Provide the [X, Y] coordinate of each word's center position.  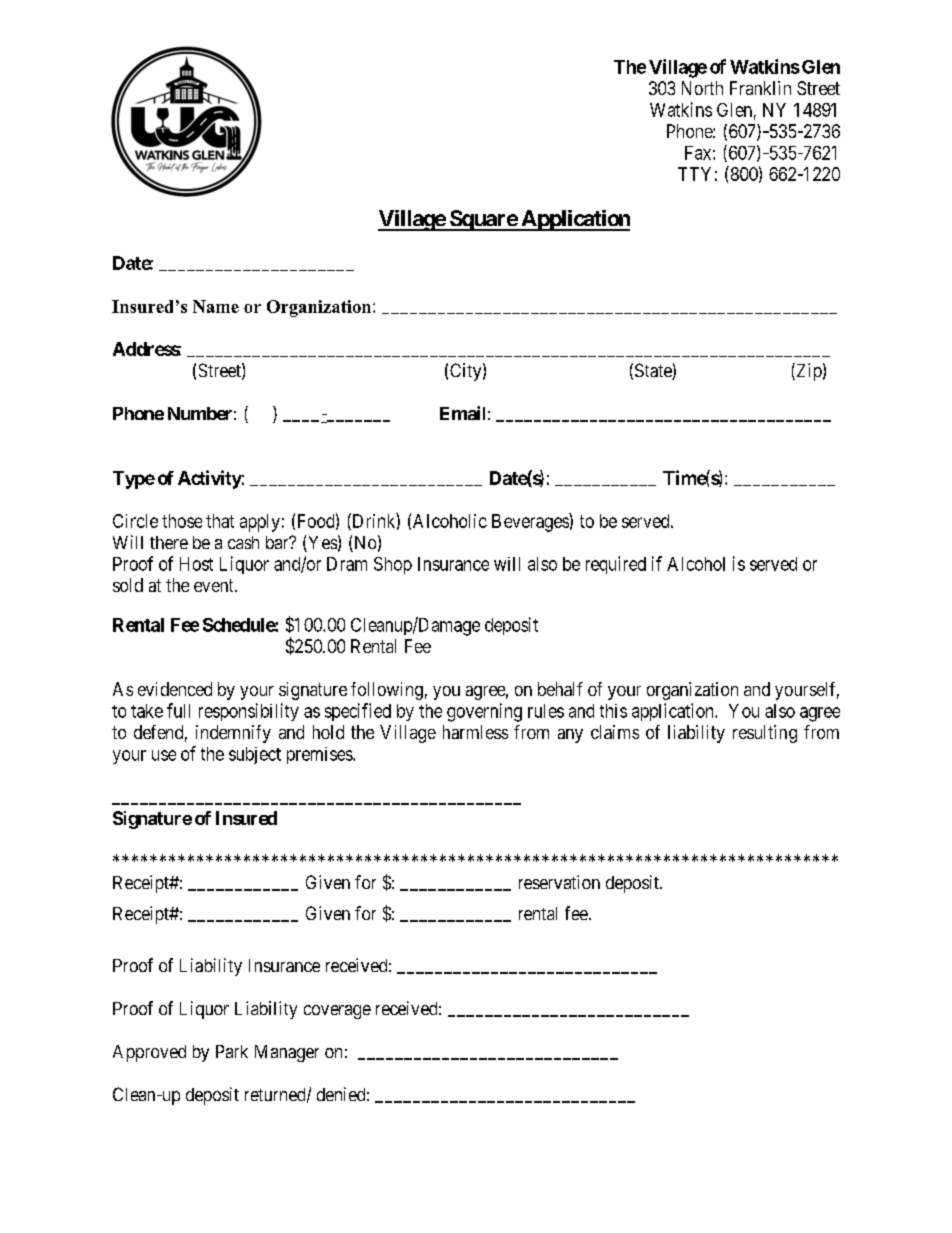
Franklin [760, 88]
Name [216, 306]
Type [134, 480]
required [616, 565]
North [702, 88]
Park [232, 1051]
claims [615, 732]
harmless [475, 732]
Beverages [531, 522]
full [178, 710]
